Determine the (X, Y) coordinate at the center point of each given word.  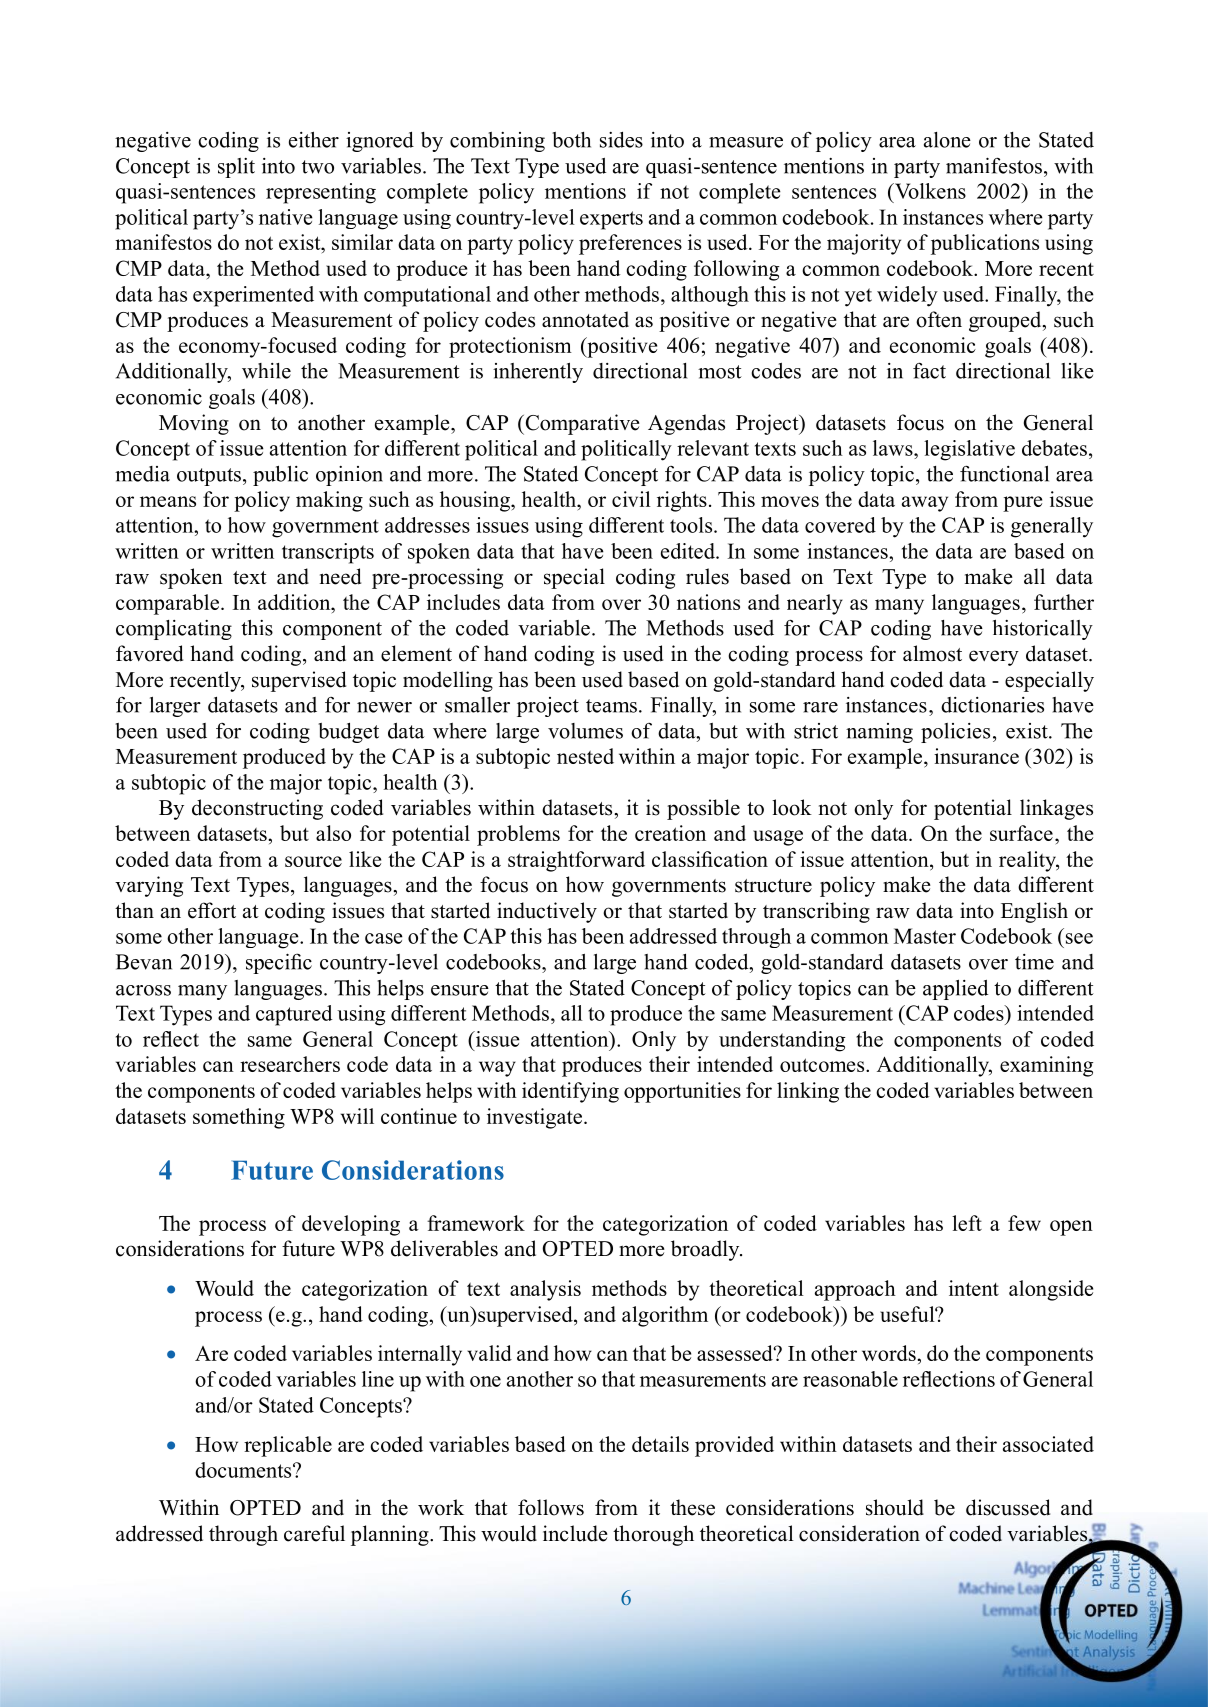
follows (551, 1507)
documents (244, 1470)
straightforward (576, 861)
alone (947, 140)
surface (1021, 833)
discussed (1008, 1507)
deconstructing (257, 809)
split (236, 168)
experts (611, 220)
